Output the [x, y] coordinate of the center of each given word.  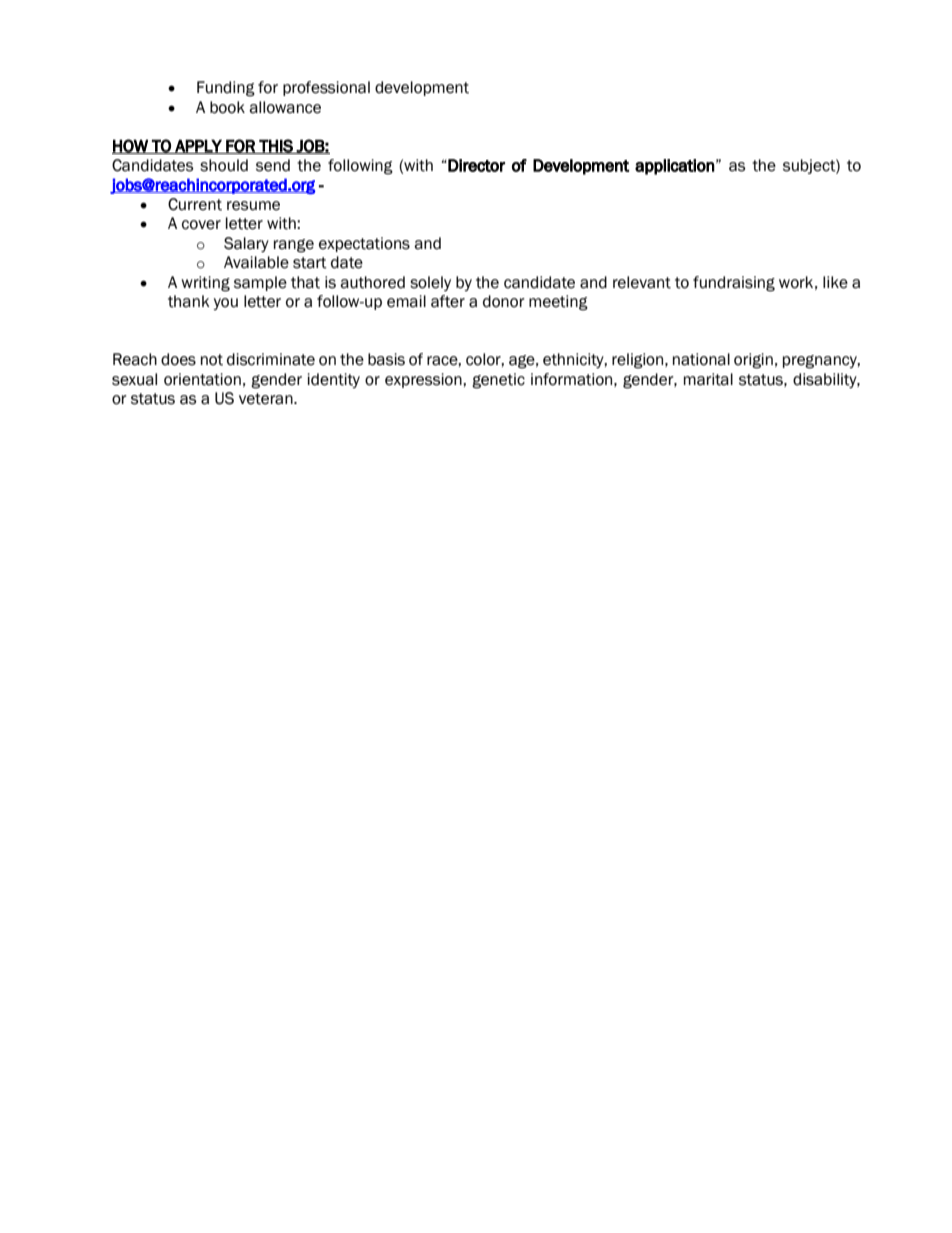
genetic [498, 381]
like [835, 282]
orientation [202, 379]
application [675, 167]
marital [708, 379]
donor [504, 301]
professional [326, 88]
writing [205, 284]
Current [195, 204]
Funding [226, 89]
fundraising [734, 284]
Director [475, 165]
